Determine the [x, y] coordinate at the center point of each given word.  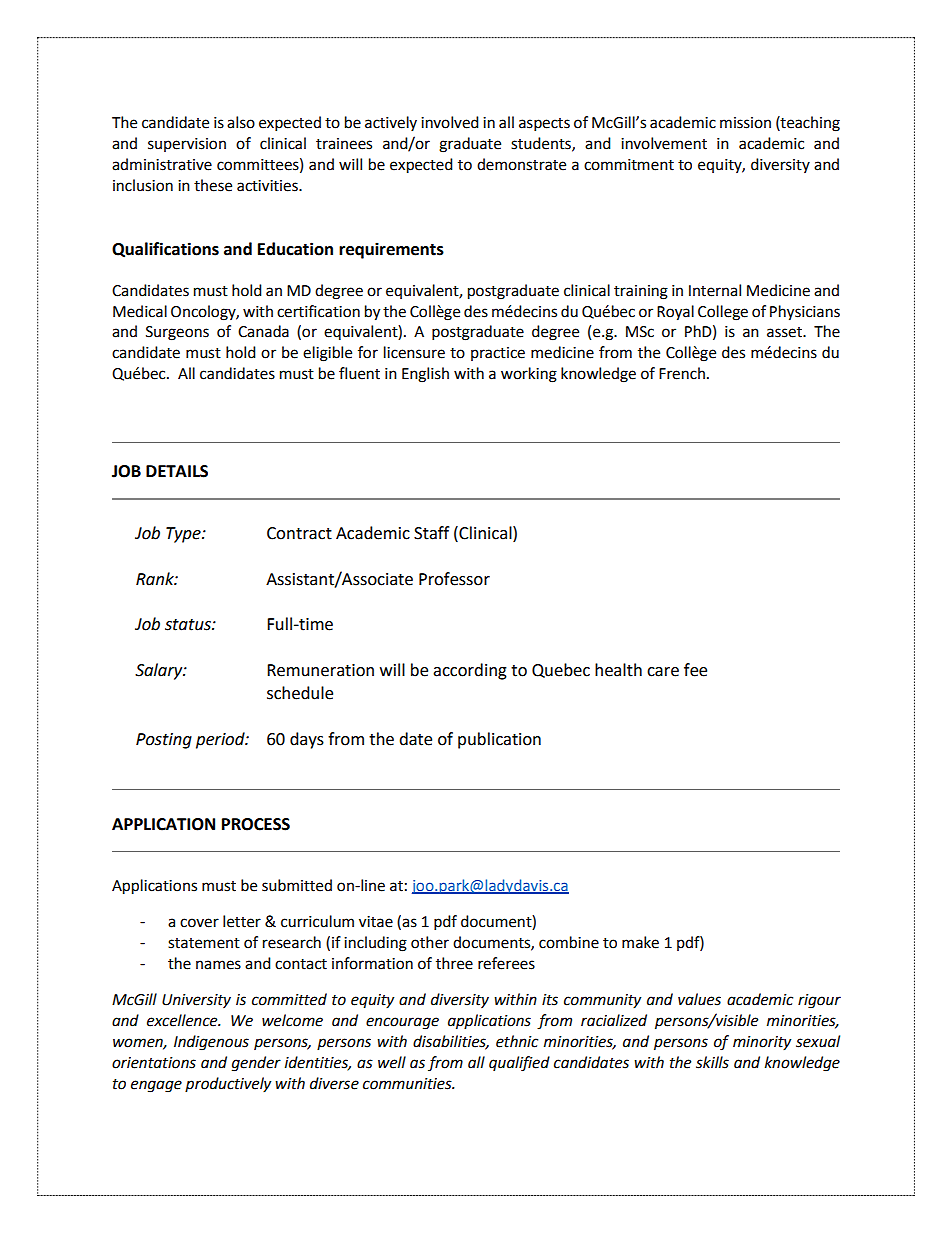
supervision [187, 145]
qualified [519, 1064]
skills [712, 1062]
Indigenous [211, 1043]
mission [745, 123]
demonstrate [521, 164]
